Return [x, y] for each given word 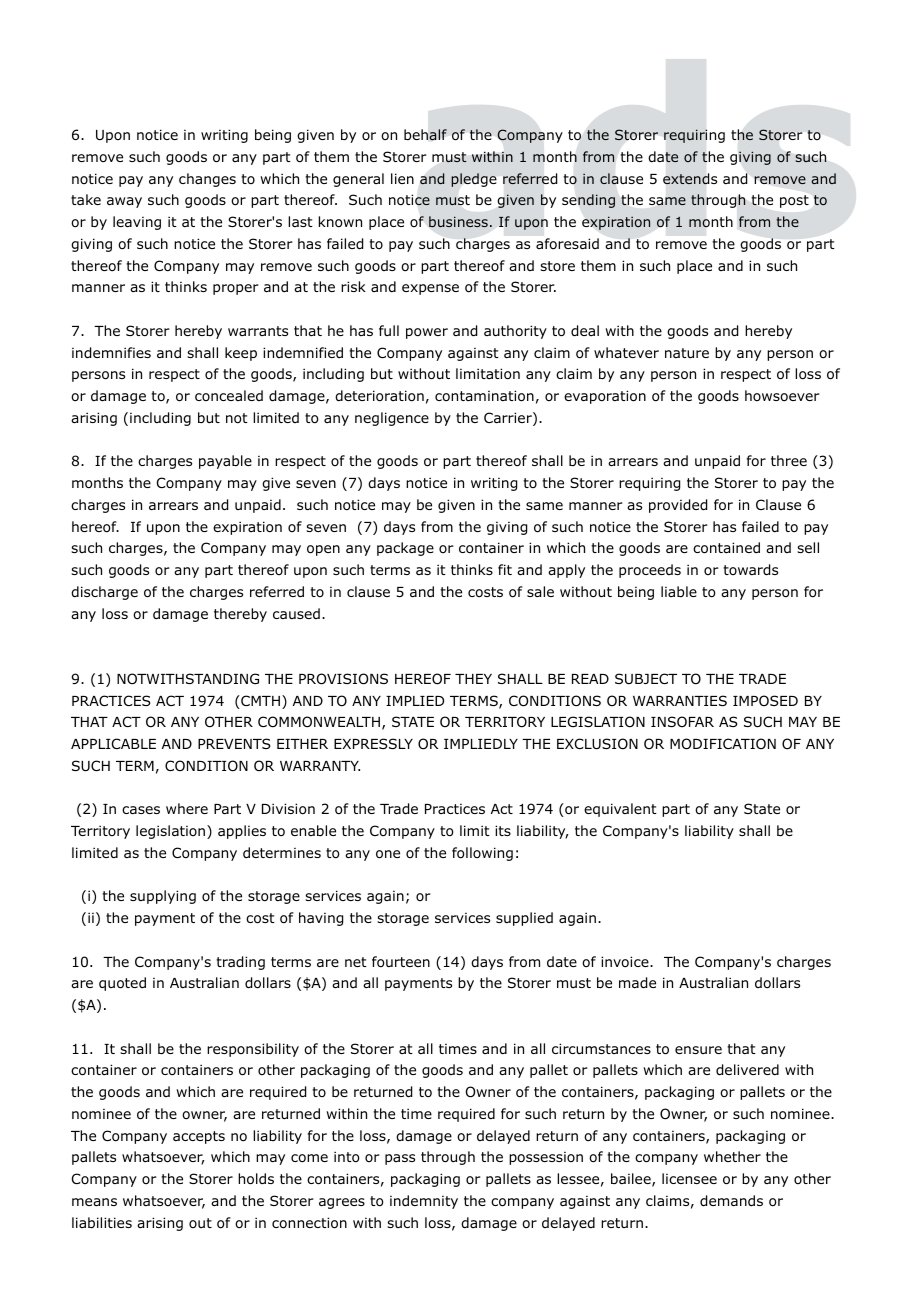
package [405, 549]
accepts [199, 1137]
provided [678, 506]
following [482, 854]
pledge [474, 180]
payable [225, 462]
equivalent [620, 810]
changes [207, 180]
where [187, 808]
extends [690, 178]
